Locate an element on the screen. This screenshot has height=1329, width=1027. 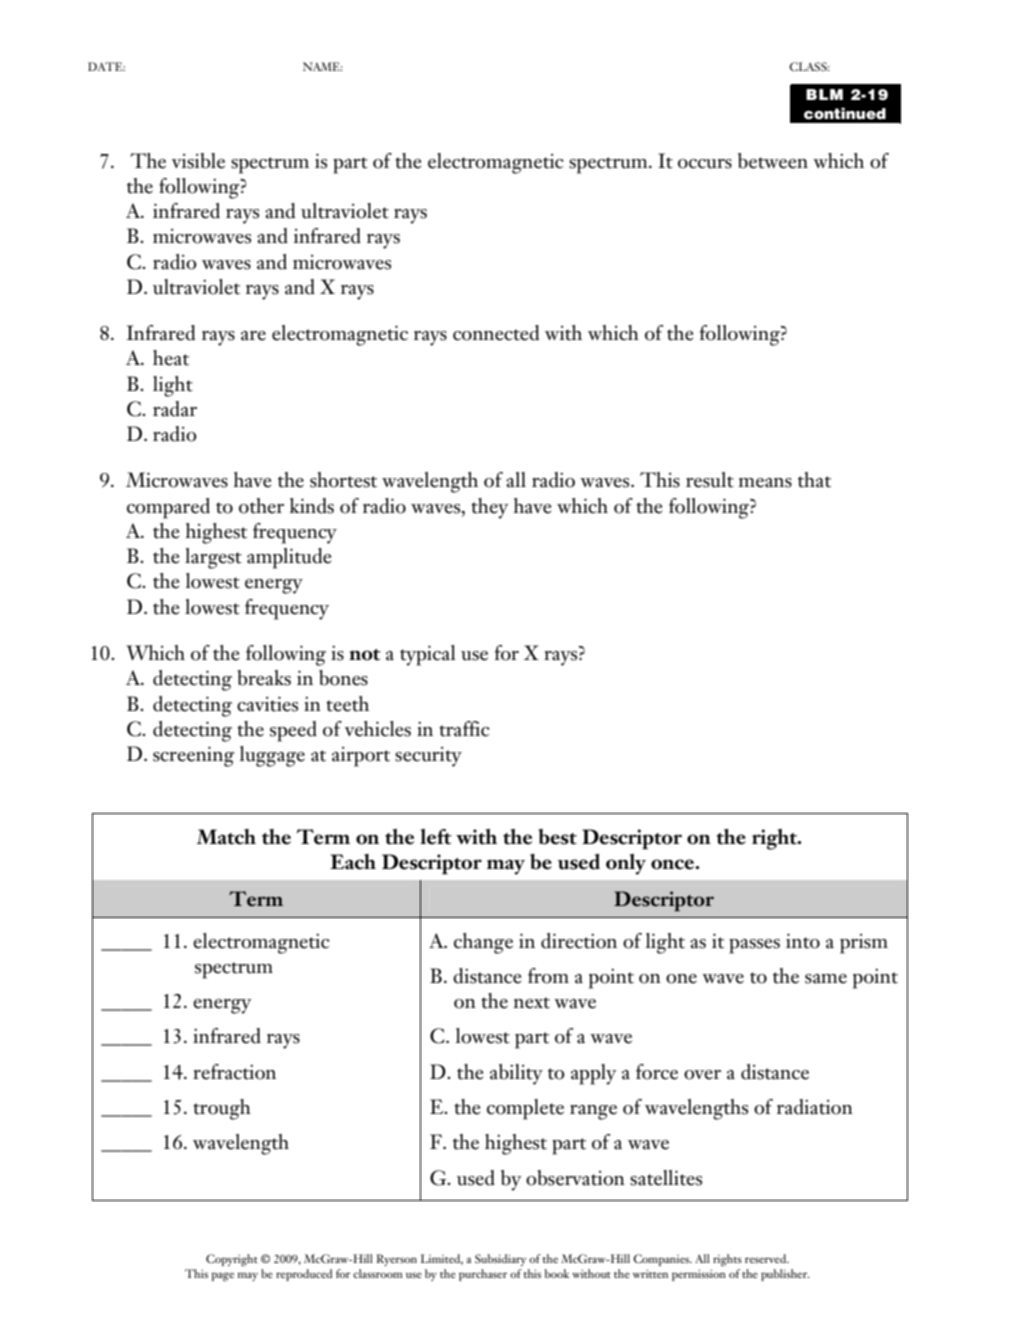
that is located at coordinates (814, 480).
